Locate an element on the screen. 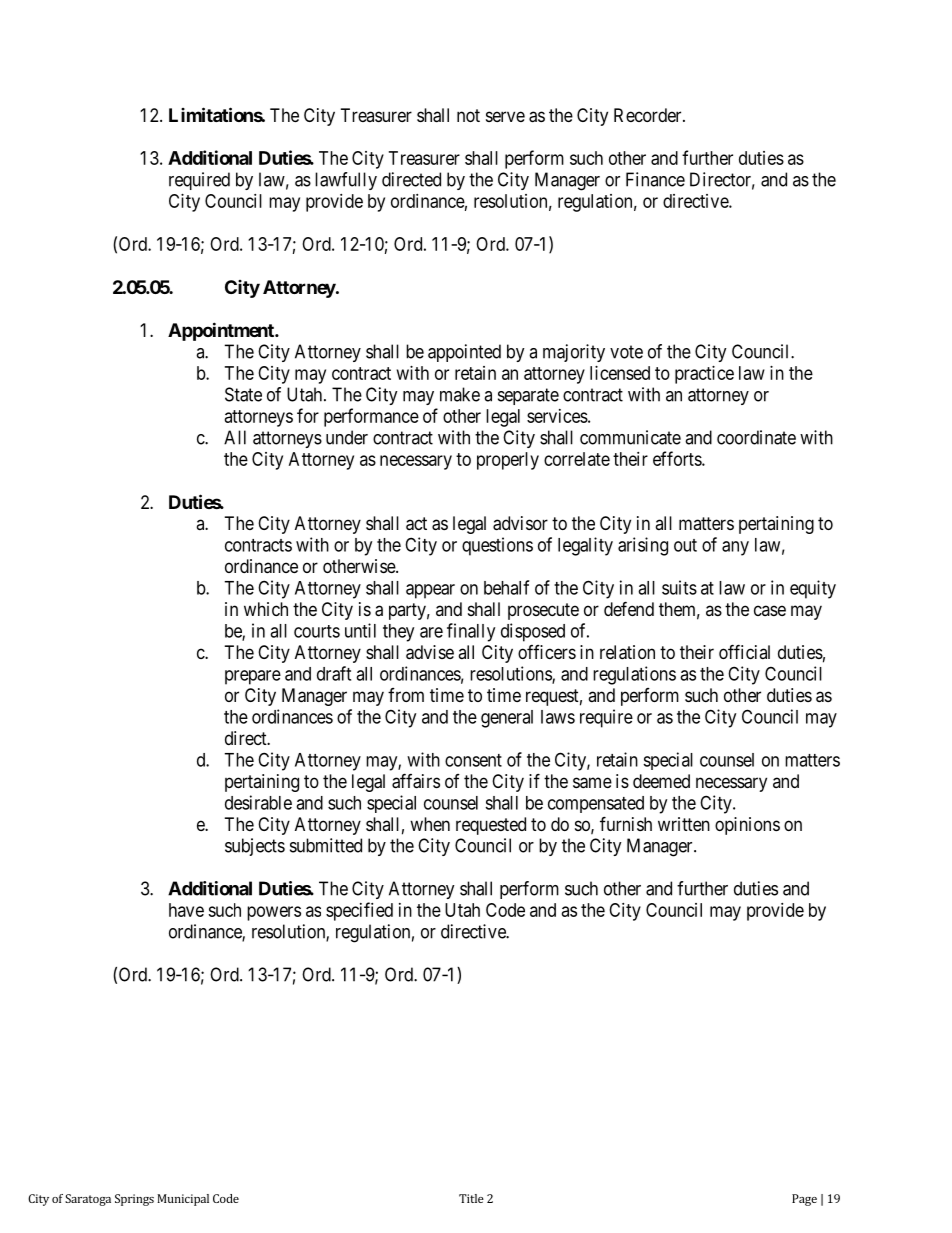  Municipal is located at coordinates (183, 1200).
